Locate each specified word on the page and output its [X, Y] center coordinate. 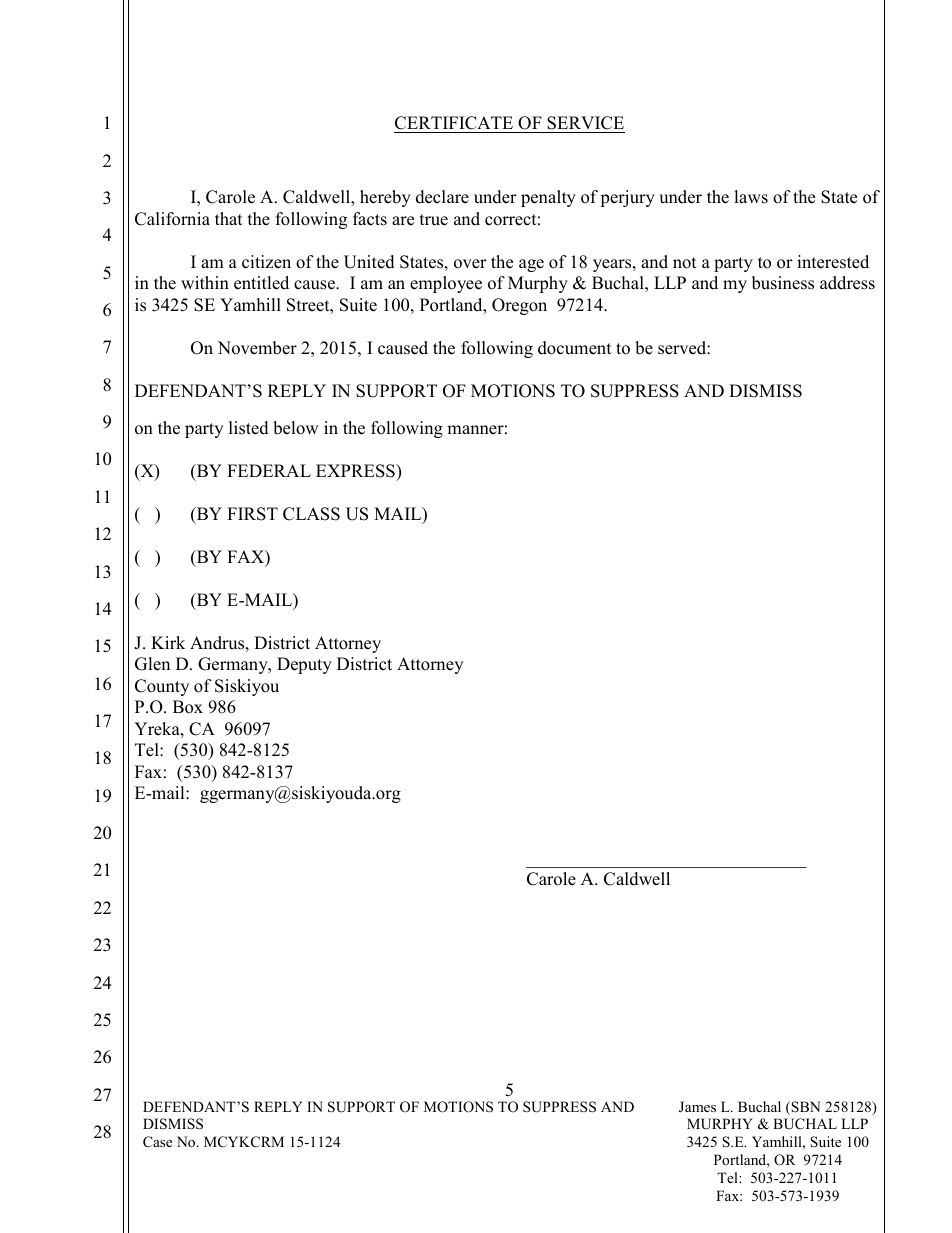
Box [188, 707]
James [697, 1107]
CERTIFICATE [454, 123]
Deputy [304, 665]
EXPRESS [356, 471]
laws [751, 197]
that [228, 218]
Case [157, 1142]
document [574, 348]
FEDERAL [269, 470]
